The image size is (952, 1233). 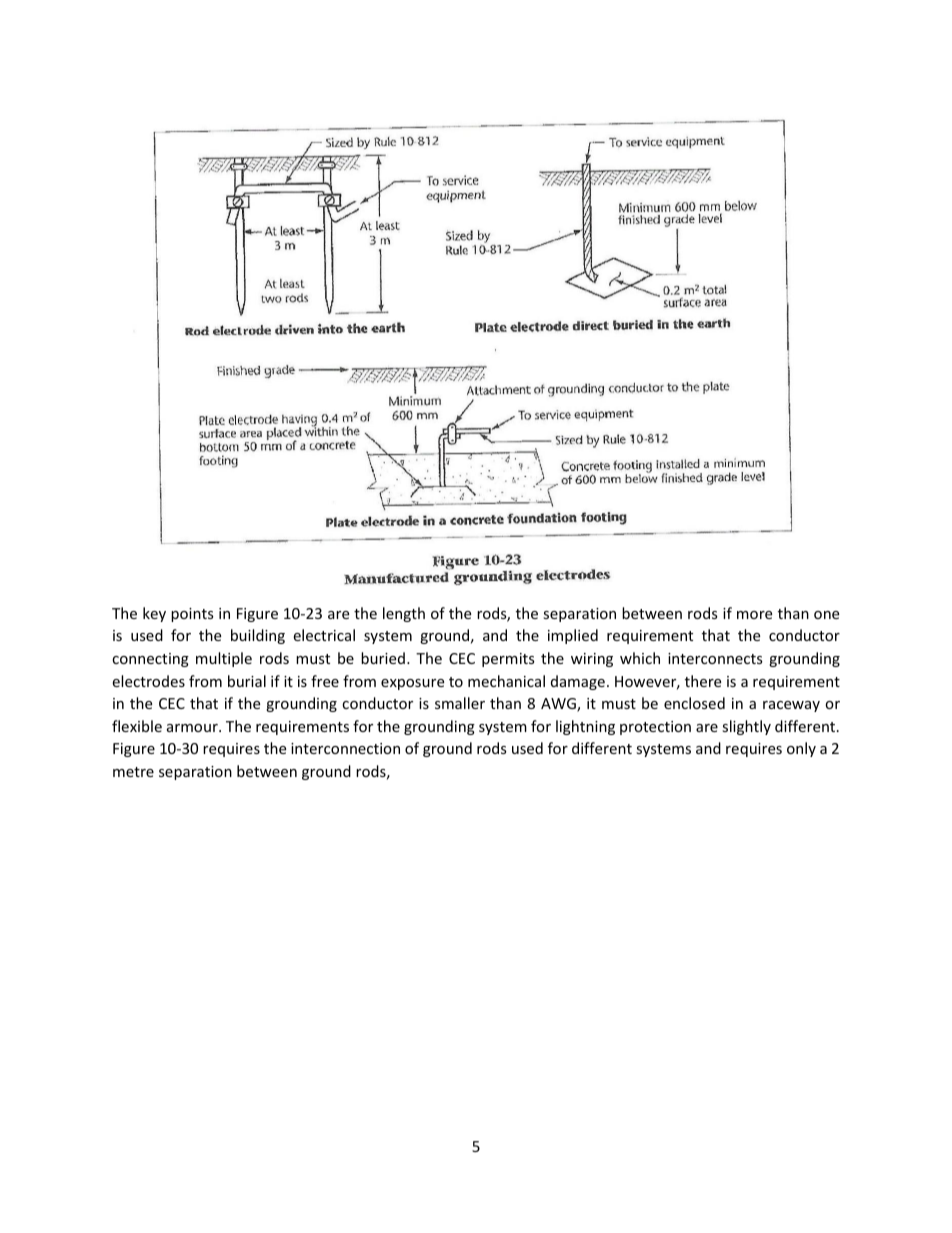 What do you see at coordinates (754, 615) in the image?
I see `more` at bounding box center [754, 615].
